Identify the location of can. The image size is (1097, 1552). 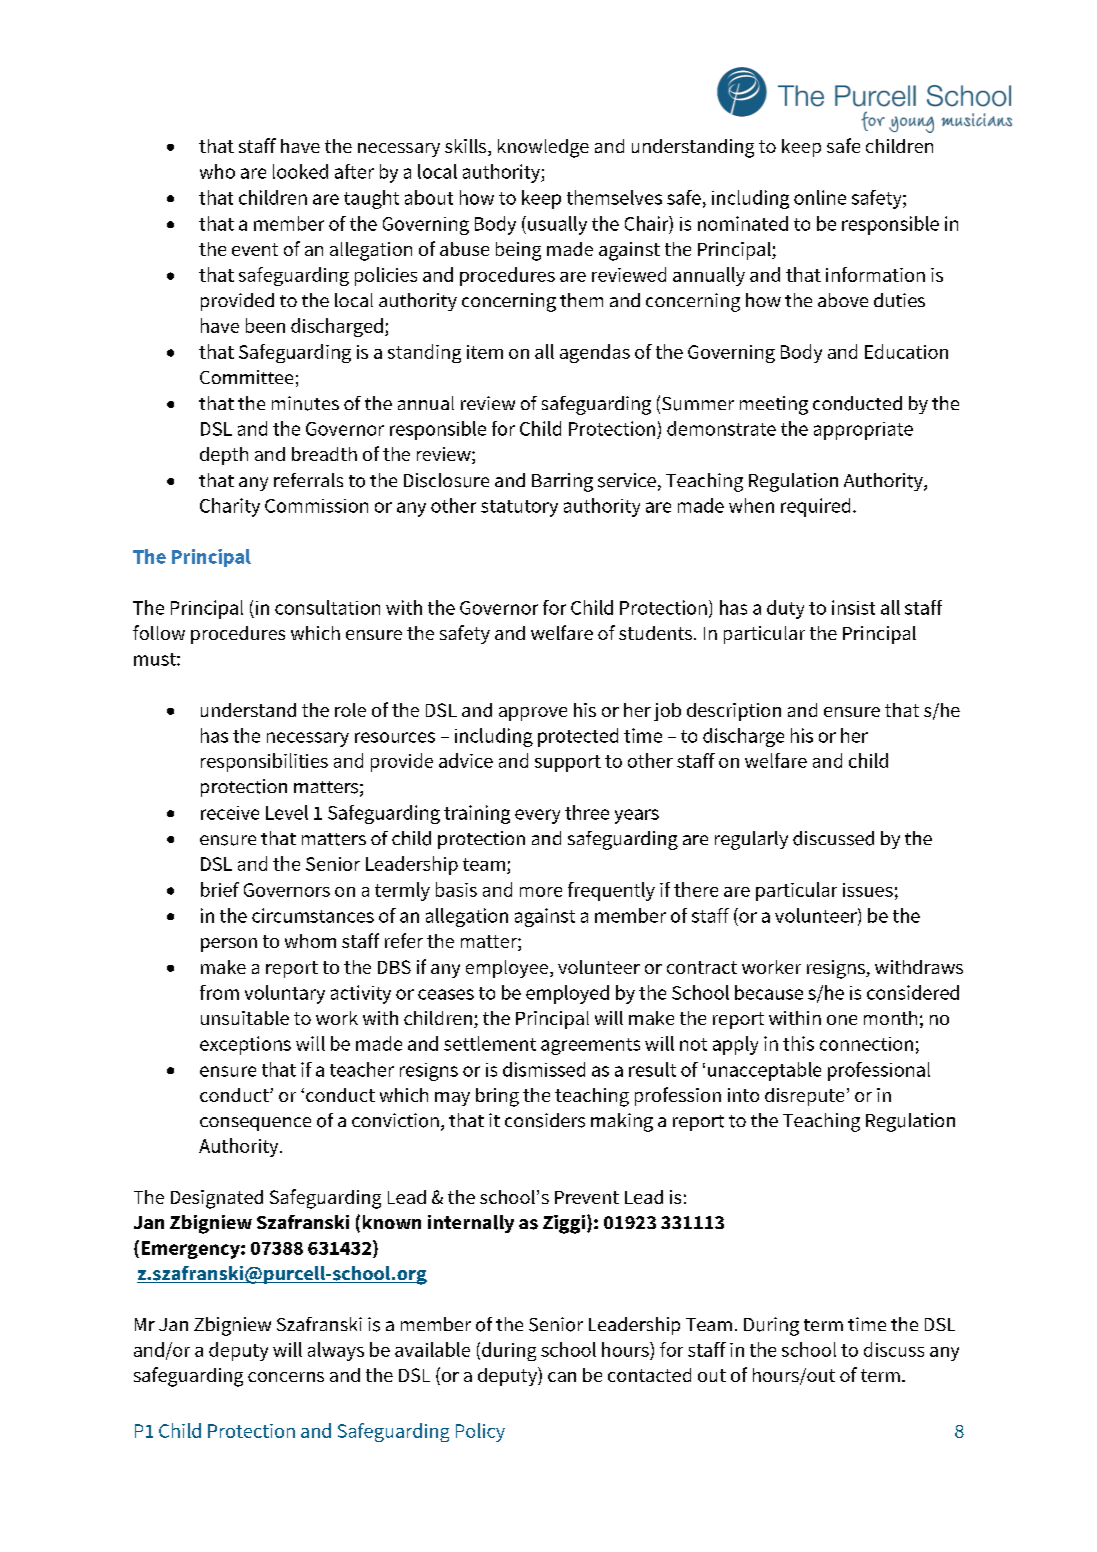
(562, 1377).
